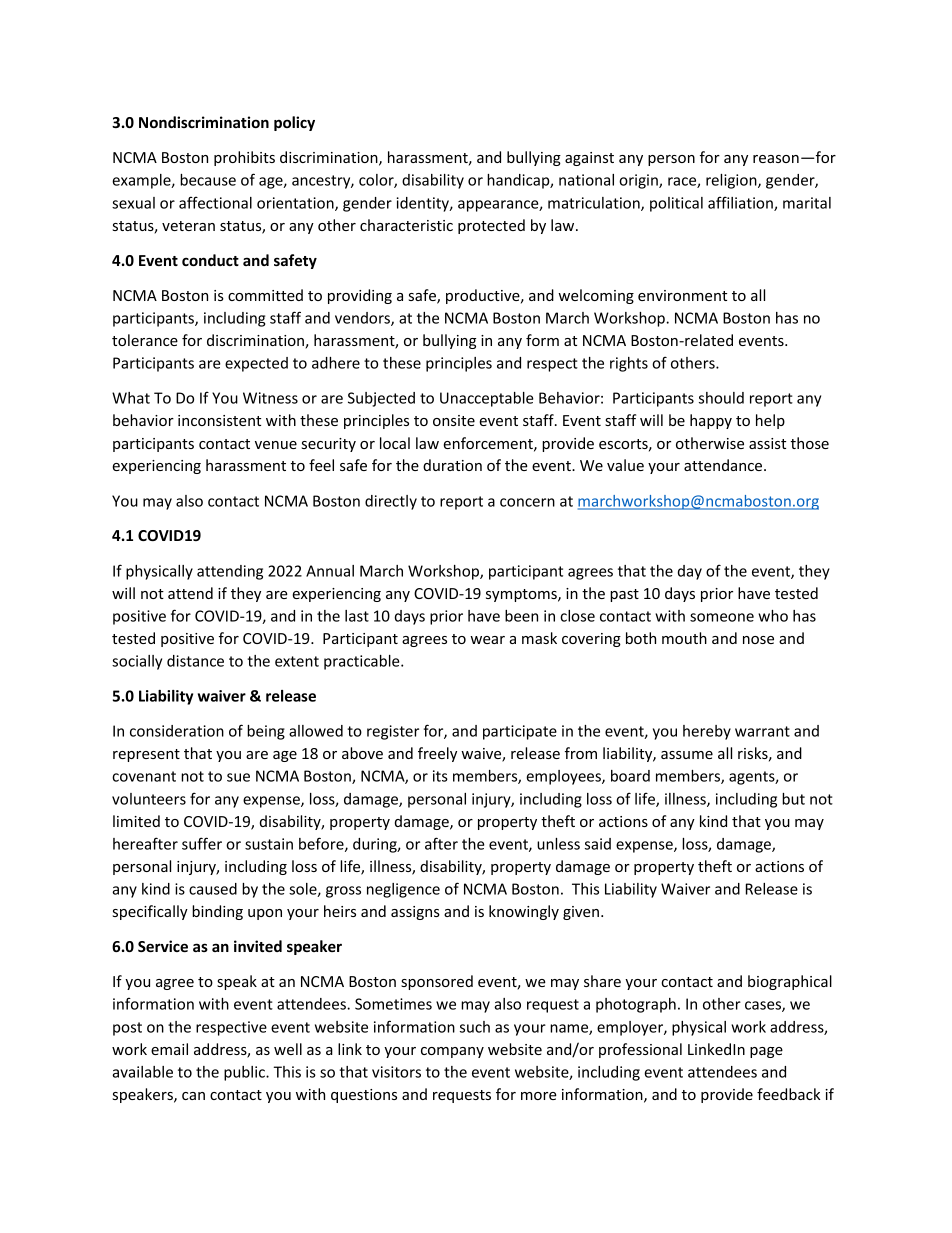 Image resolution: width=952 pixels, height=1233 pixels. Describe the element at coordinates (491, 226) in the screenshot. I see `protected` at that location.
